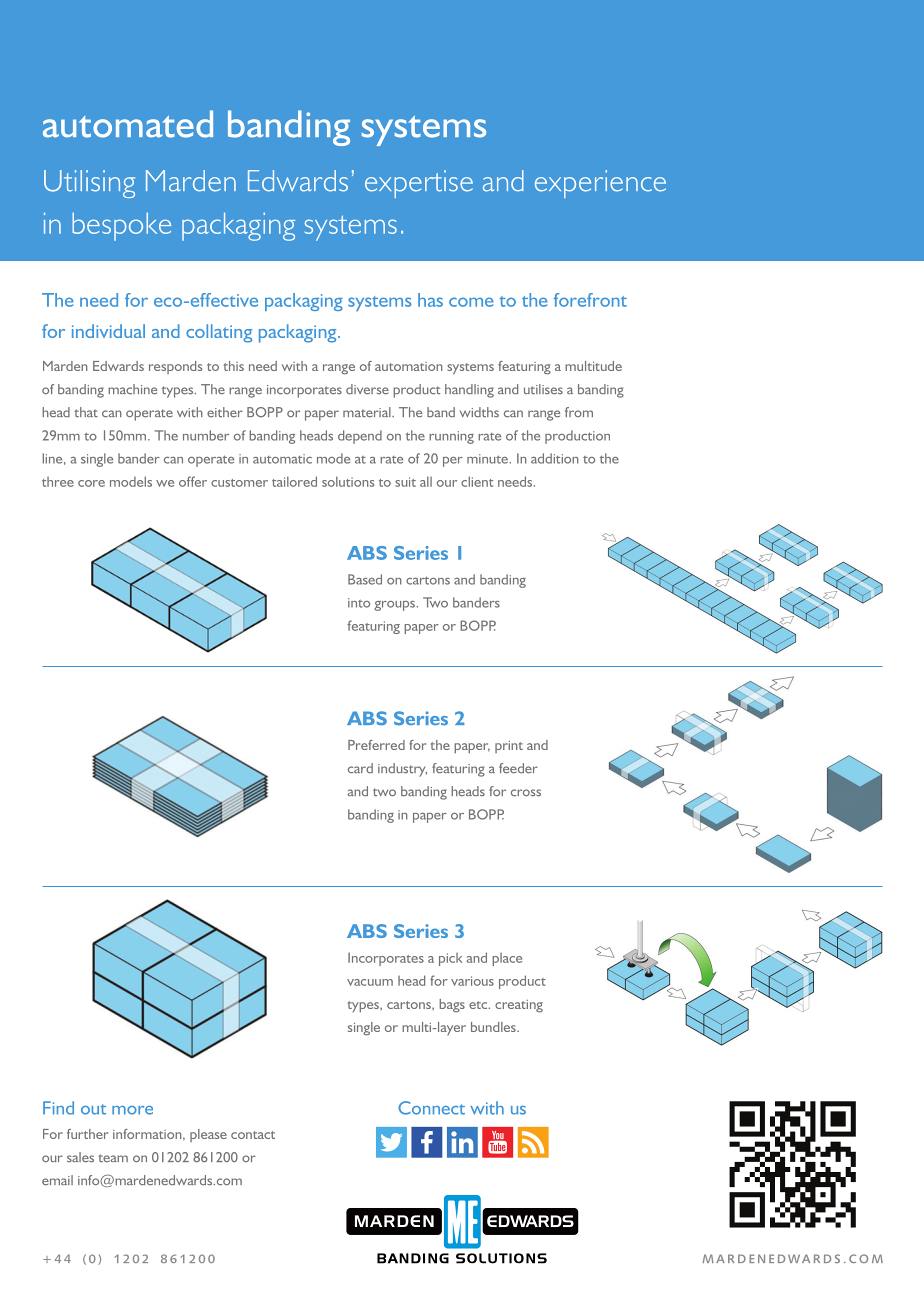  What do you see at coordinates (600, 184) in the screenshot?
I see `experience` at bounding box center [600, 184].
